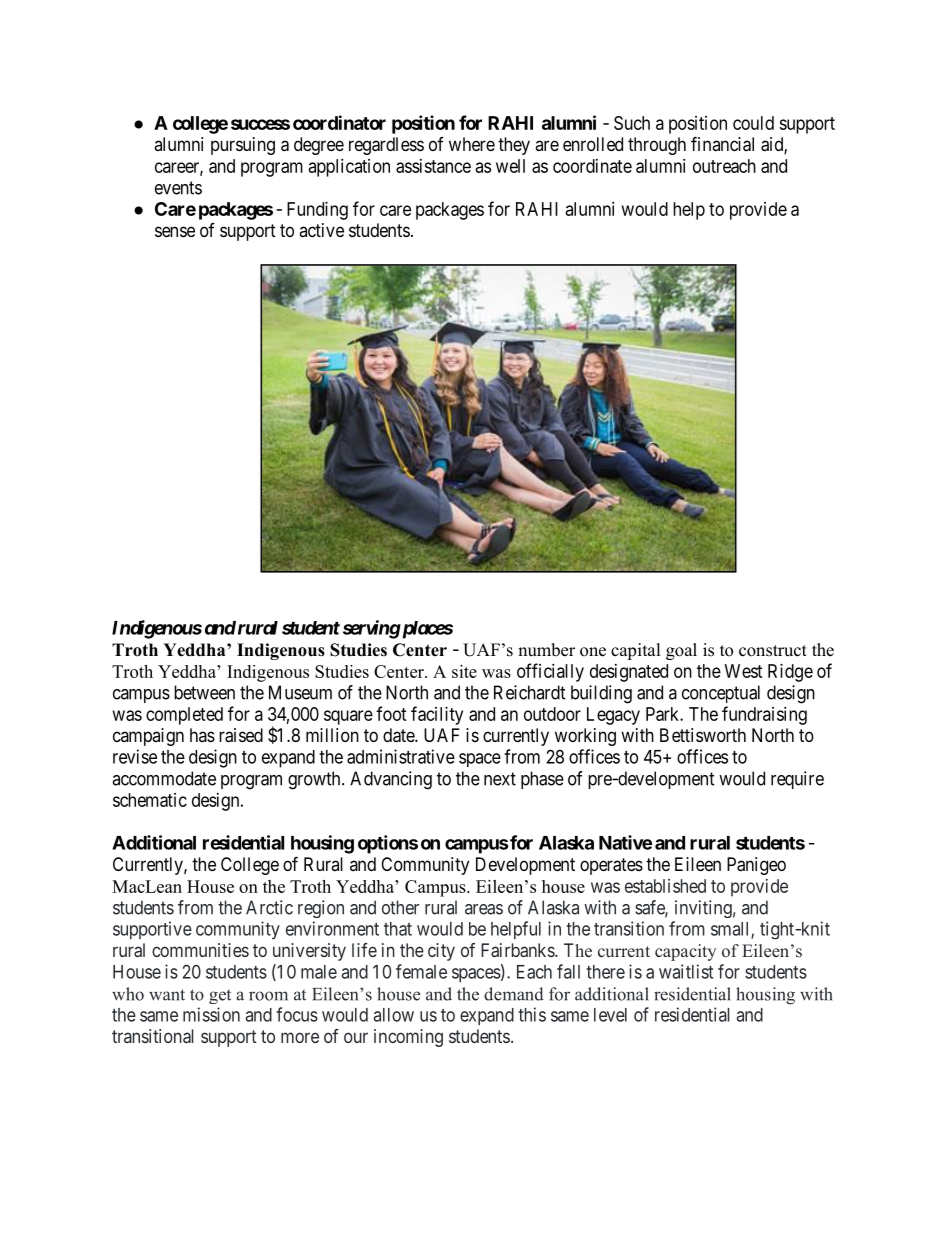 Image resolution: width=952 pixels, height=1233 pixels. What do you see at coordinates (686, 971) in the screenshot?
I see `waitlist` at bounding box center [686, 971].
